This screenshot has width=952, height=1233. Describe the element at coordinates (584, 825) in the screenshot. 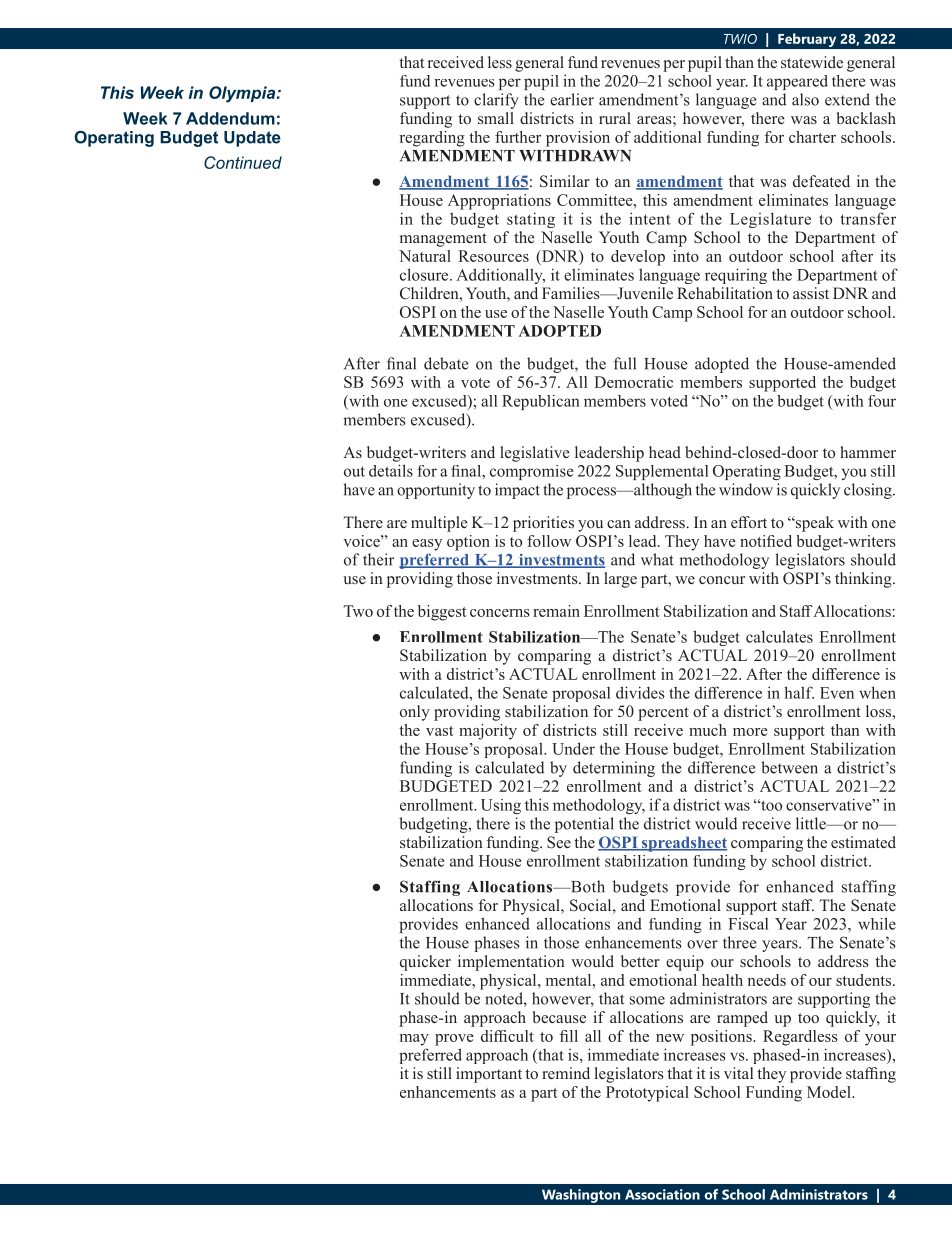

I see `potential` at that location.
